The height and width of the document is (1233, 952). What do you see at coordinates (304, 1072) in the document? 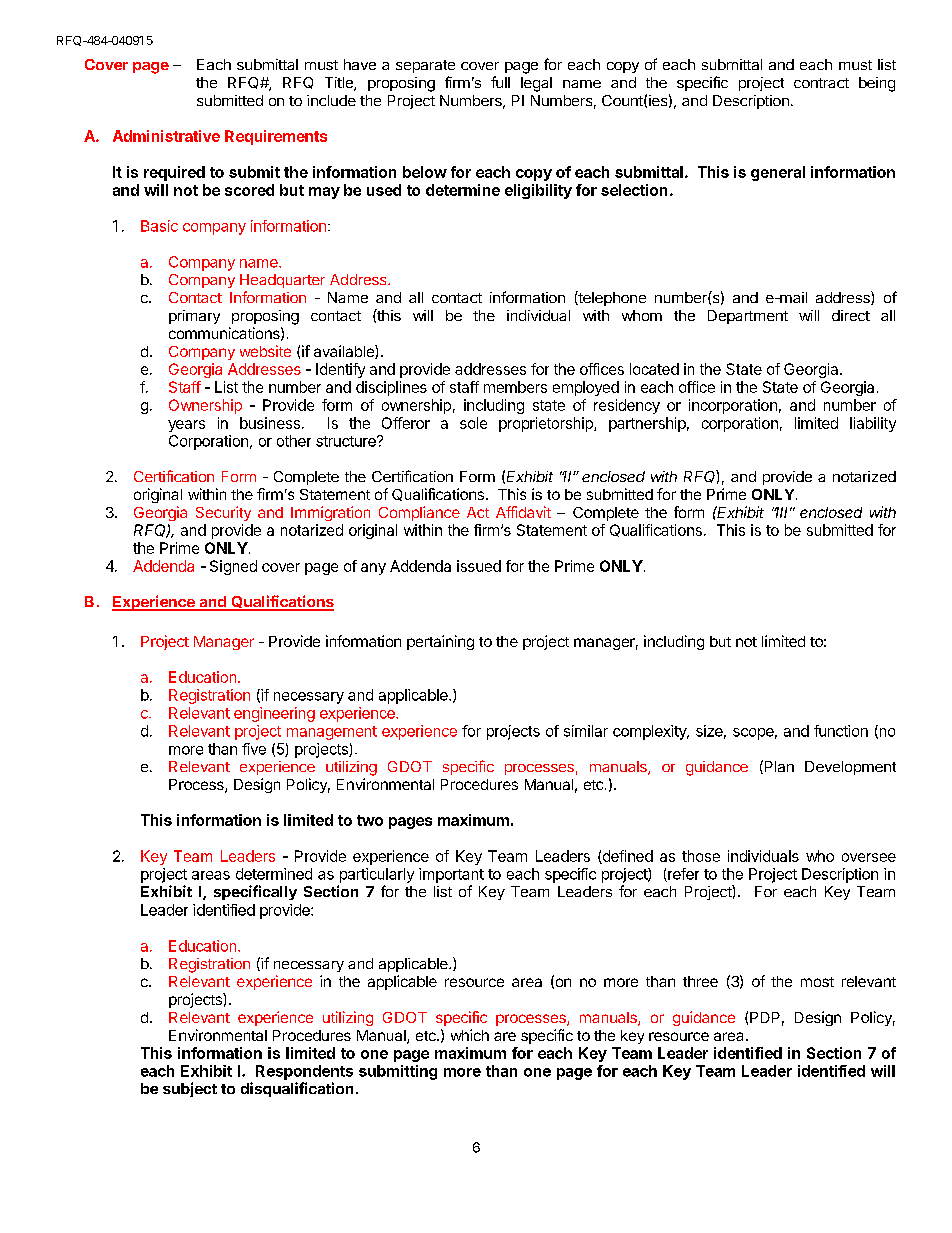
I see `Respondents` at bounding box center [304, 1072].
